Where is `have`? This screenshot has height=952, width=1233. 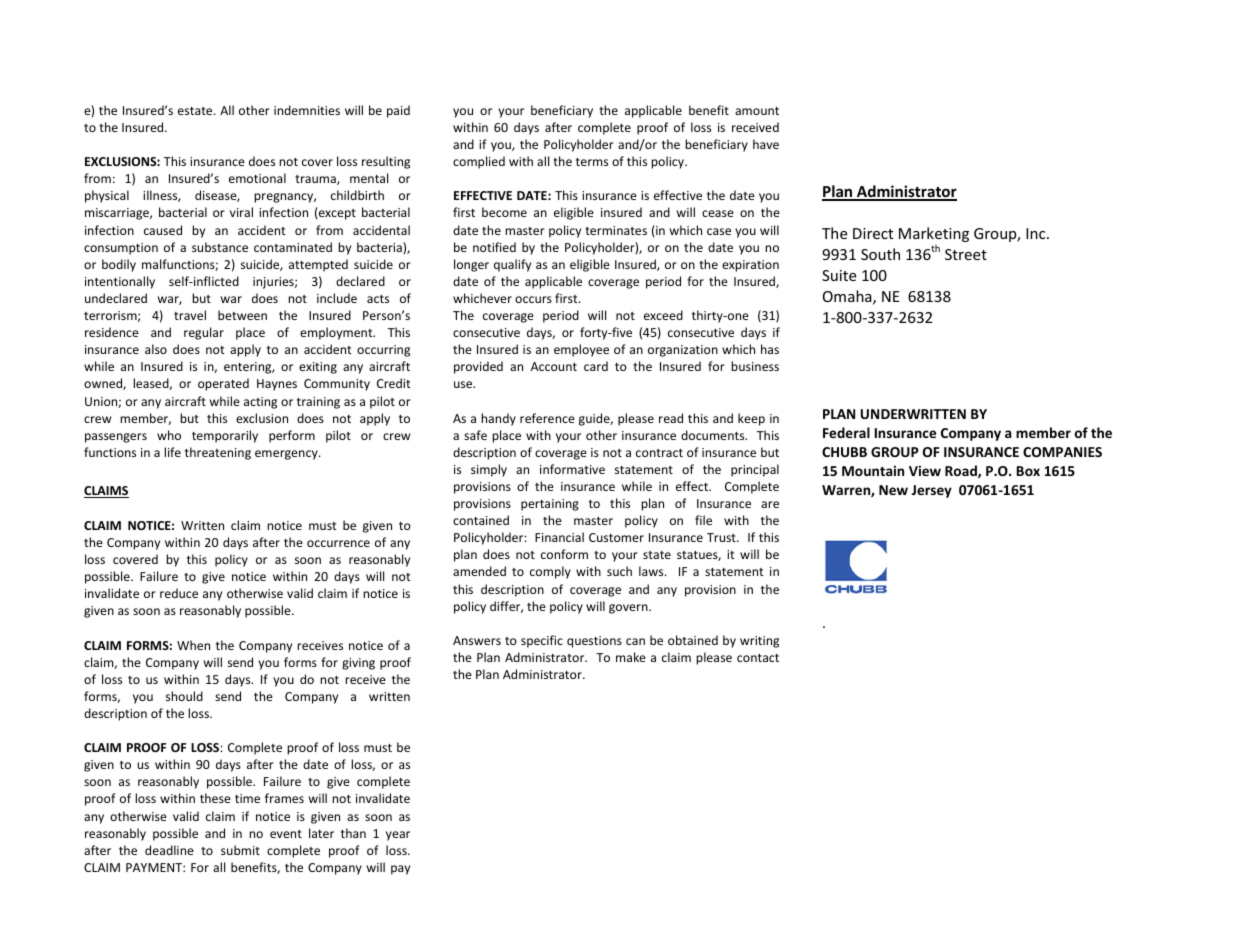
have is located at coordinates (766, 144).
